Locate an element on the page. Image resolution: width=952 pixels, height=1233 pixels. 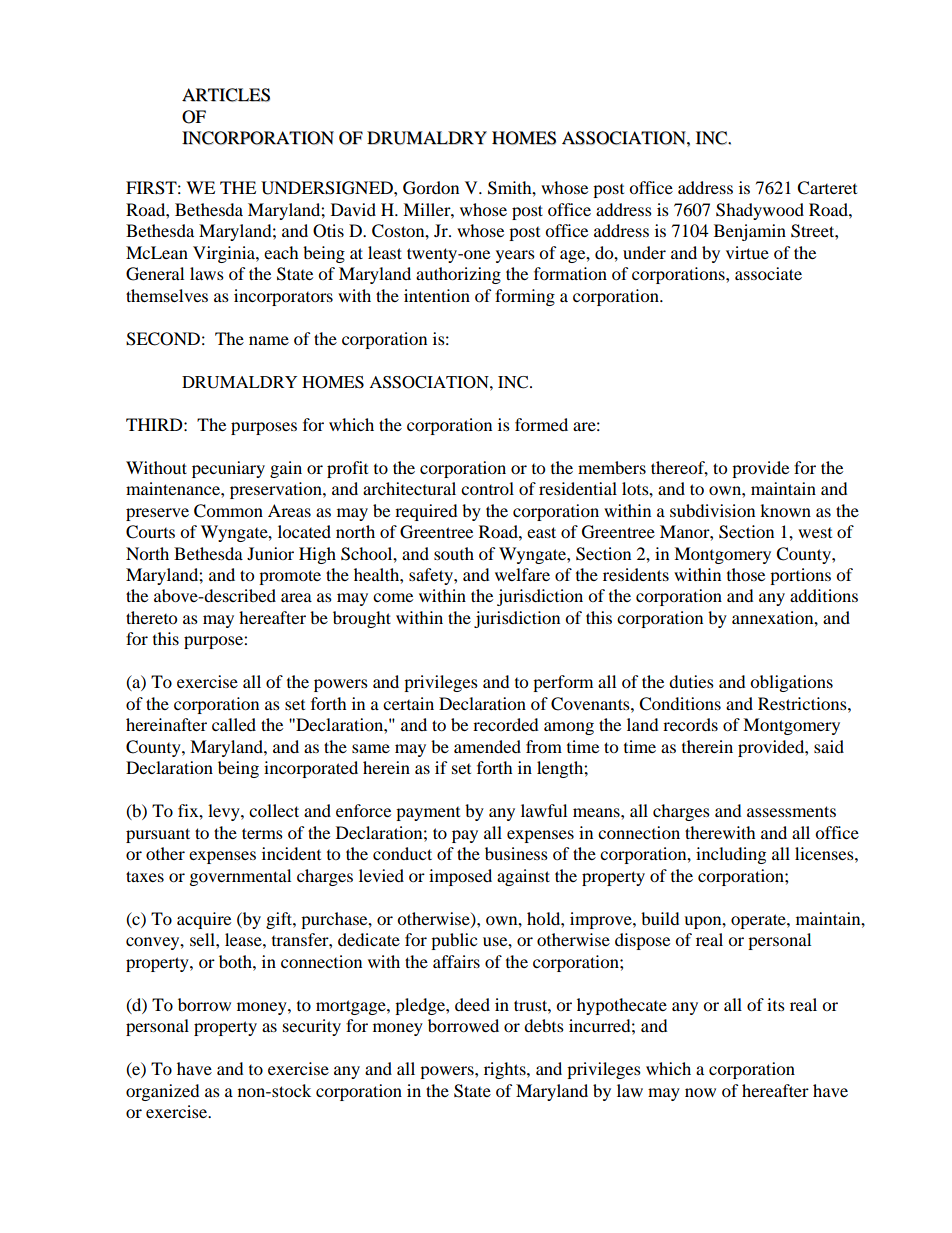
each is located at coordinates (281, 252).
